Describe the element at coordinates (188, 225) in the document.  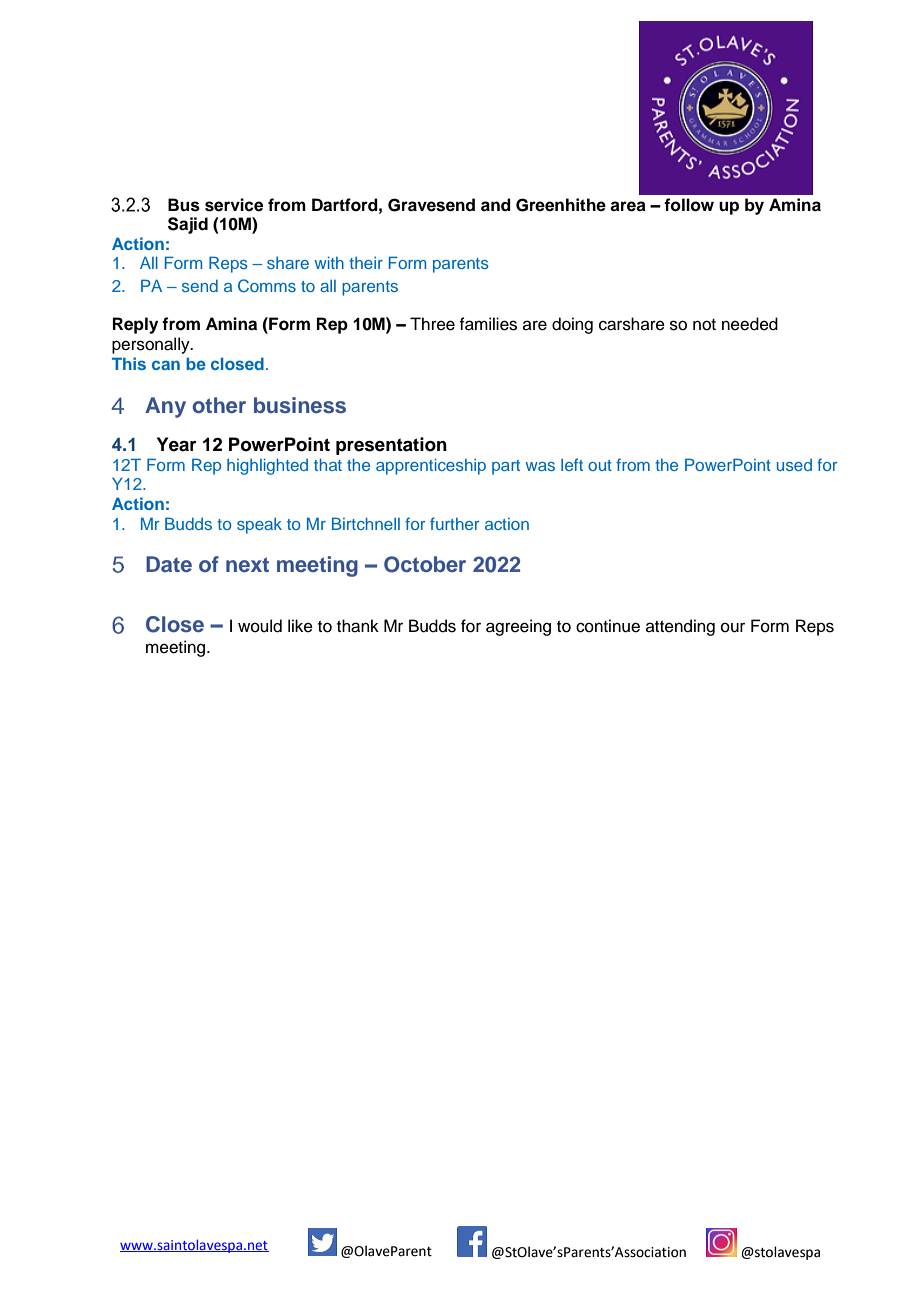
I see `Sajid` at that location.
